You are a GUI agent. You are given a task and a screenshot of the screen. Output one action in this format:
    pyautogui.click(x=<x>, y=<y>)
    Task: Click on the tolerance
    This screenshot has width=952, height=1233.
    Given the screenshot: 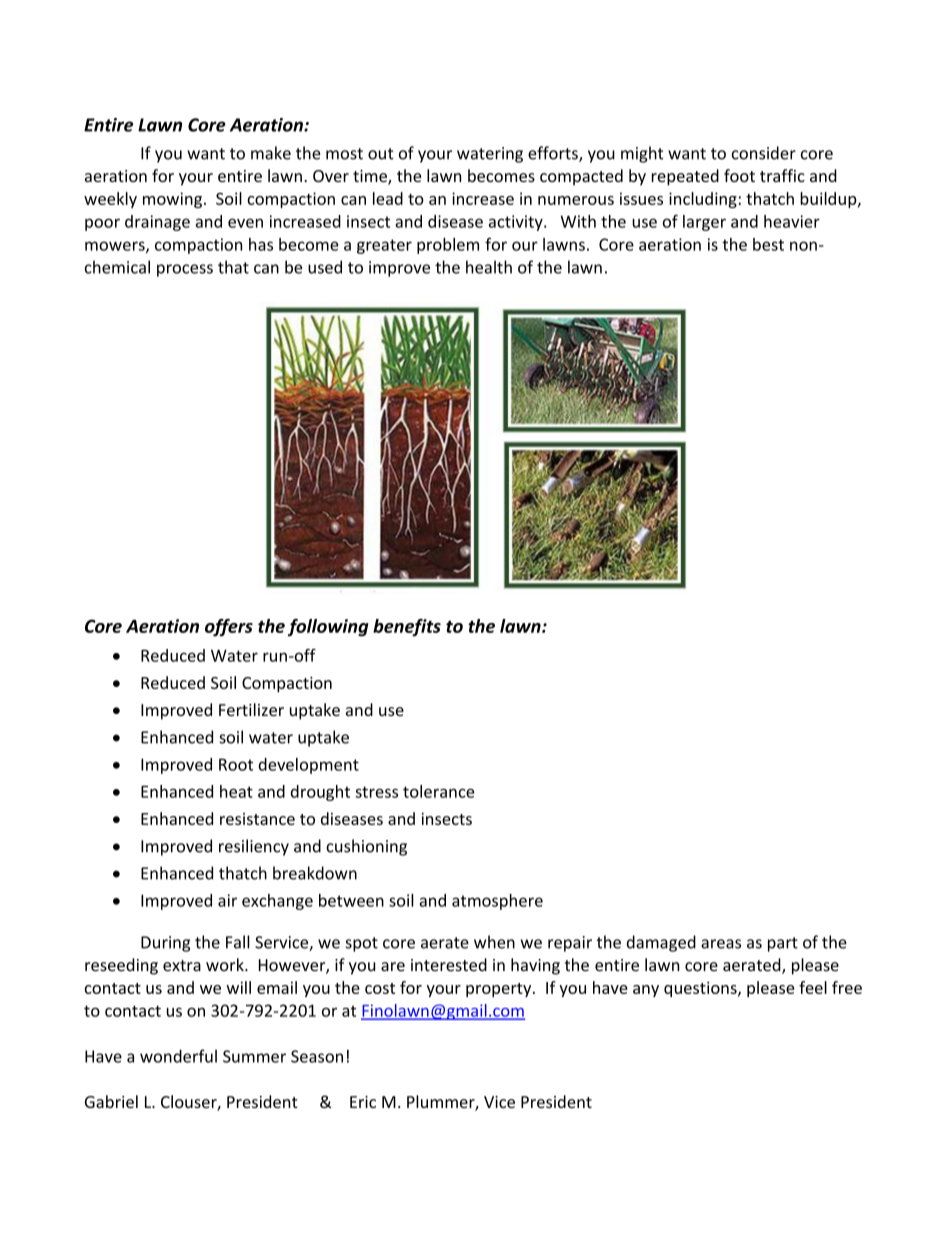 What is the action you would take?
    pyautogui.click(x=439, y=791)
